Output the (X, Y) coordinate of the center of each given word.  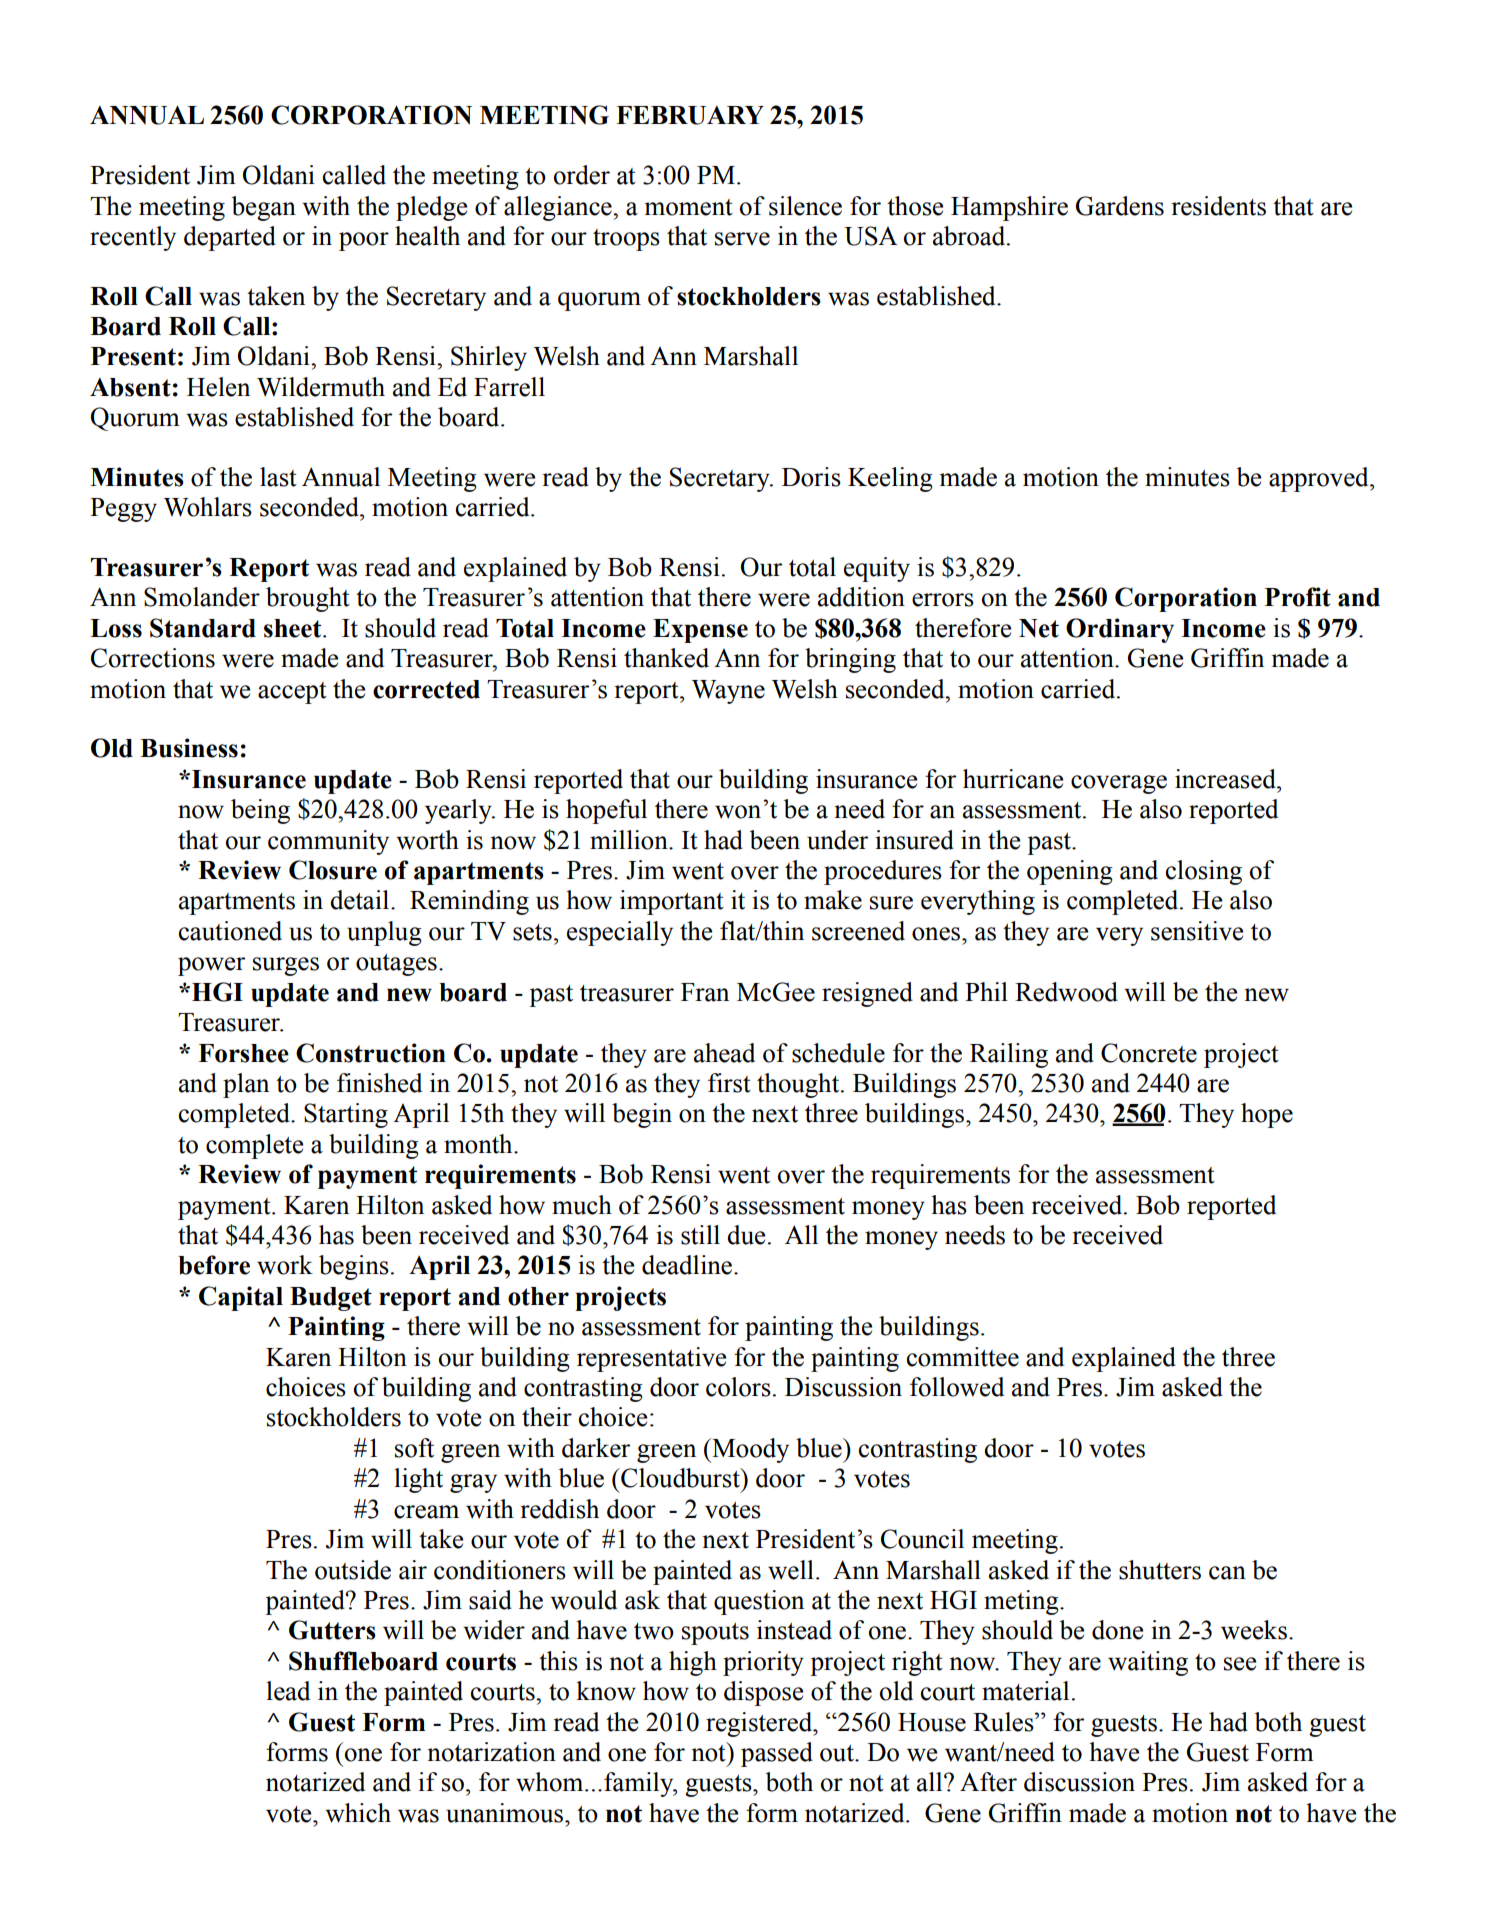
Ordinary (1120, 630)
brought (308, 599)
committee (963, 1357)
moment (689, 207)
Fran (705, 992)
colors (738, 1387)
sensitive (1197, 931)
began (264, 208)
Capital (241, 1298)
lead (288, 1691)
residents (1218, 206)
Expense (700, 631)
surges (286, 966)
